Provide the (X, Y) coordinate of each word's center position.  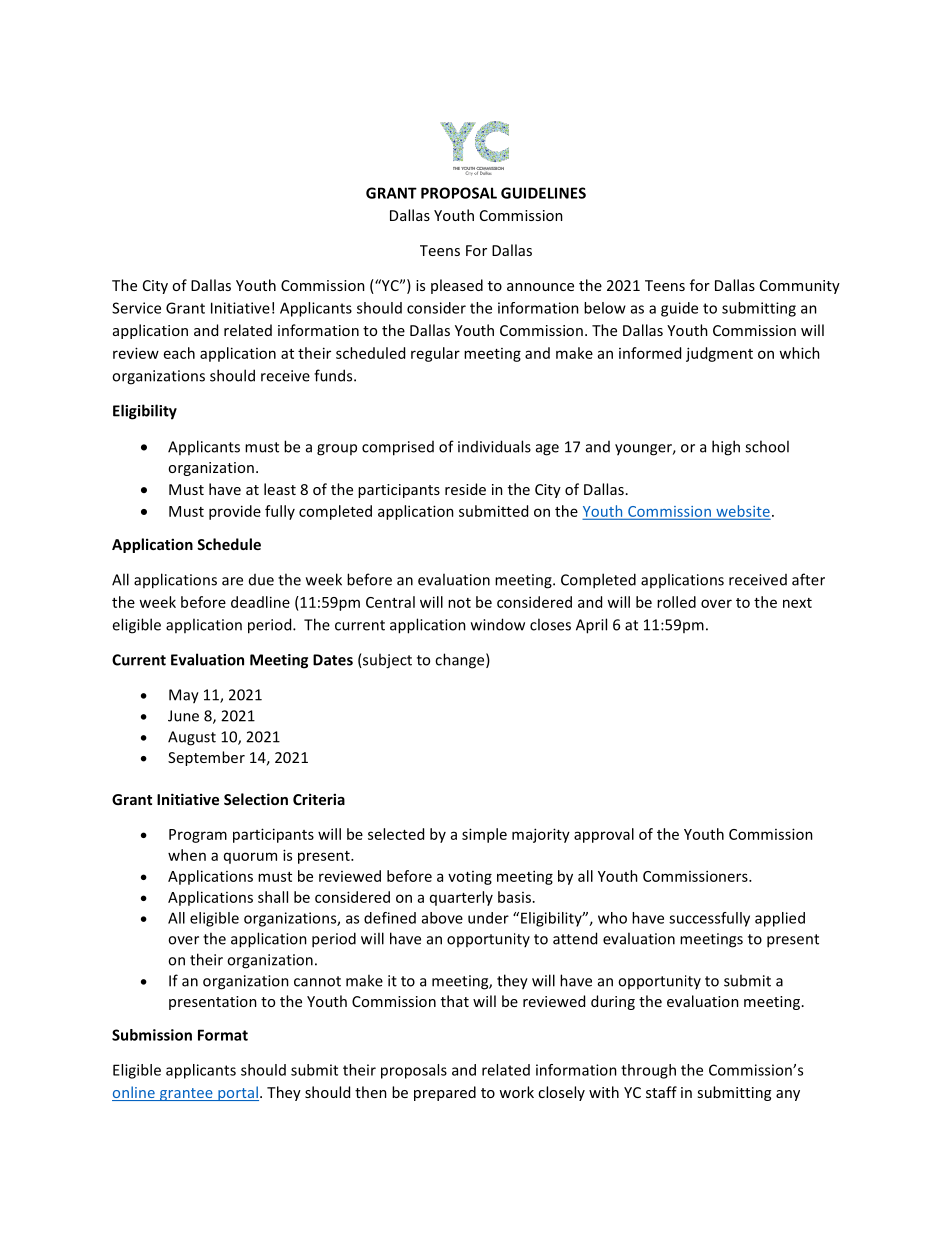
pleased (457, 286)
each (179, 353)
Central (390, 602)
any (788, 1095)
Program (198, 836)
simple (484, 835)
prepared (445, 1093)
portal (237, 1093)
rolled (676, 602)
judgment (719, 354)
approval (604, 835)
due (261, 580)
